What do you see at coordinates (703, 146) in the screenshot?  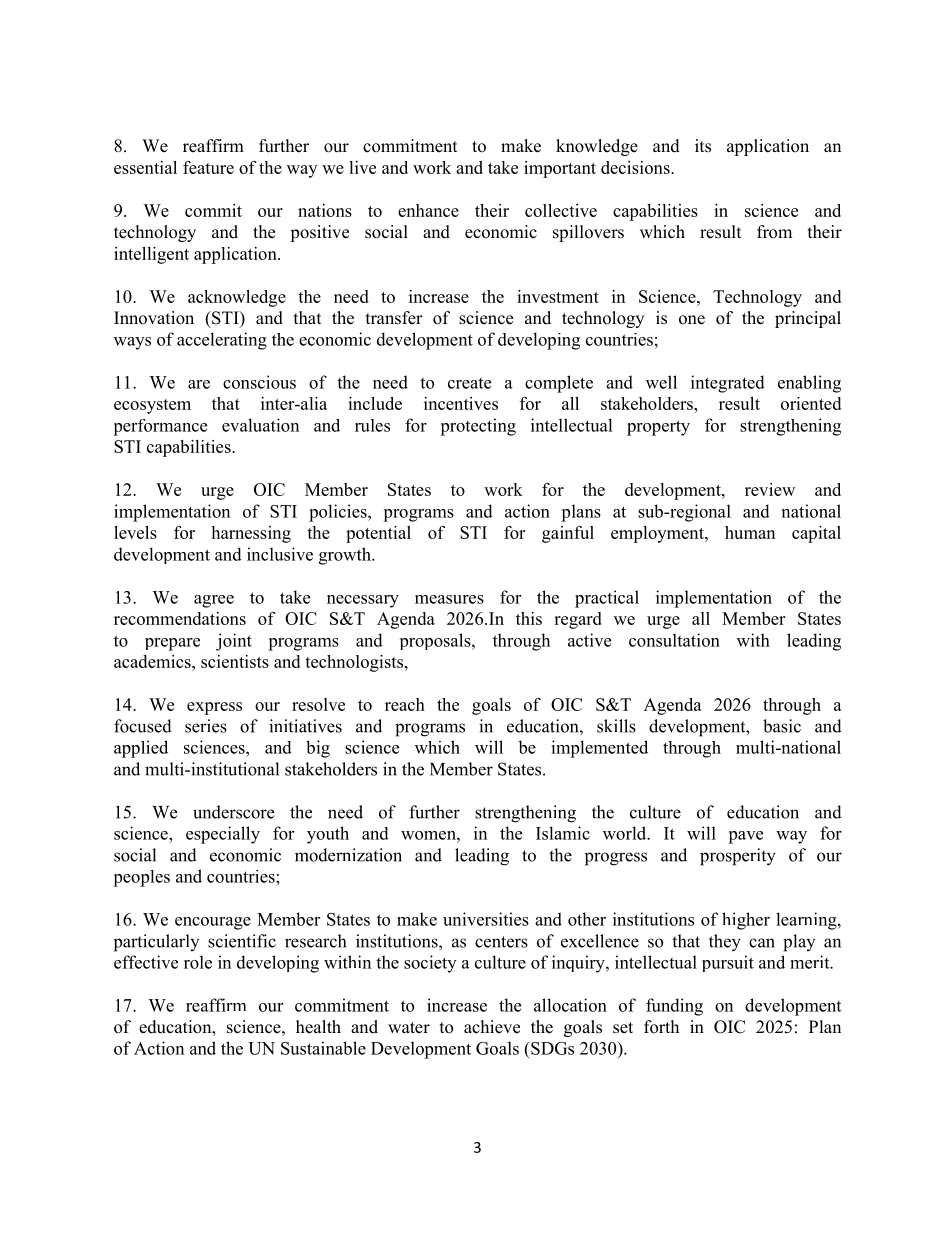 I see `its` at bounding box center [703, 146].
